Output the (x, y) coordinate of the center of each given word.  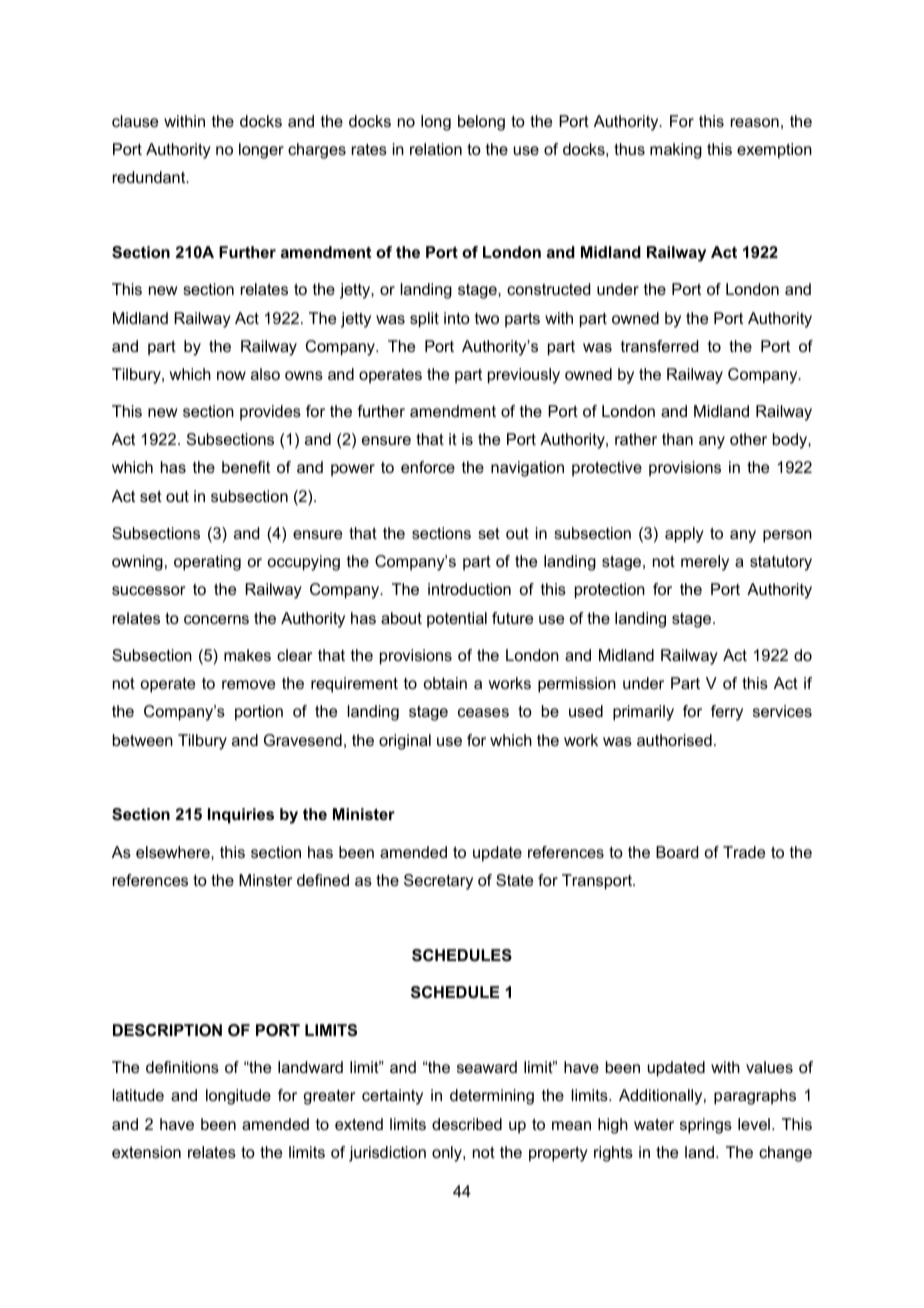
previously (524, 376)
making (676, 151)
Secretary (438, 882)
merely (705, 563)
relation (436, 149)
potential (457, 620)
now (231, 375)
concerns (216, 619)
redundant (150, 177)
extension (146, 1152)
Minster (265, 880)
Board (677, 852)
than (677, 439)
